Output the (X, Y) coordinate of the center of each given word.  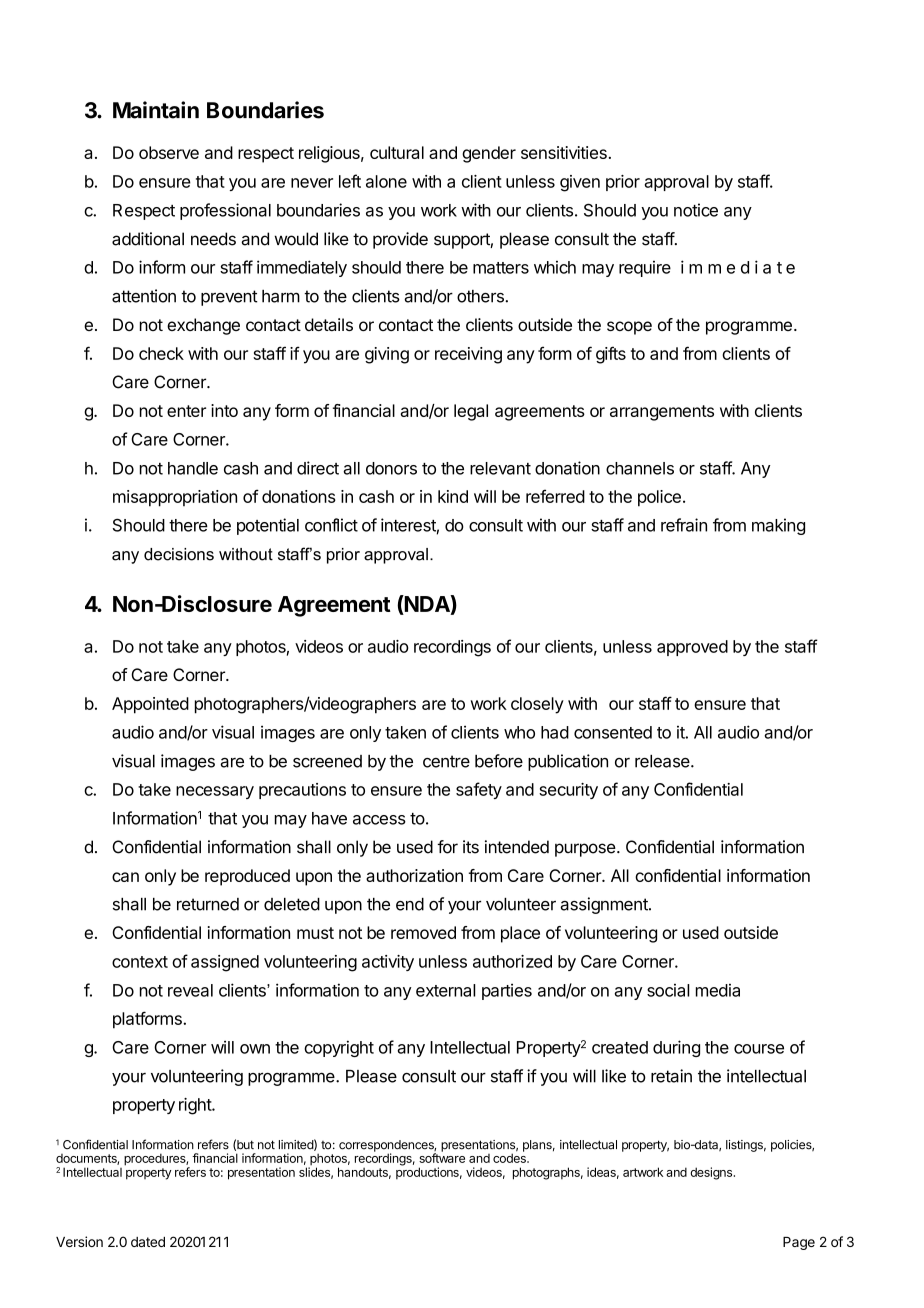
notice (696, 210)
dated (148, 1242)
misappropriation (175, 498)
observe (169, 152)
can (125, 877)
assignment (605, 905)
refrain (684, 525)
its (471, 847)
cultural (397, 152)
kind (453, 496)
